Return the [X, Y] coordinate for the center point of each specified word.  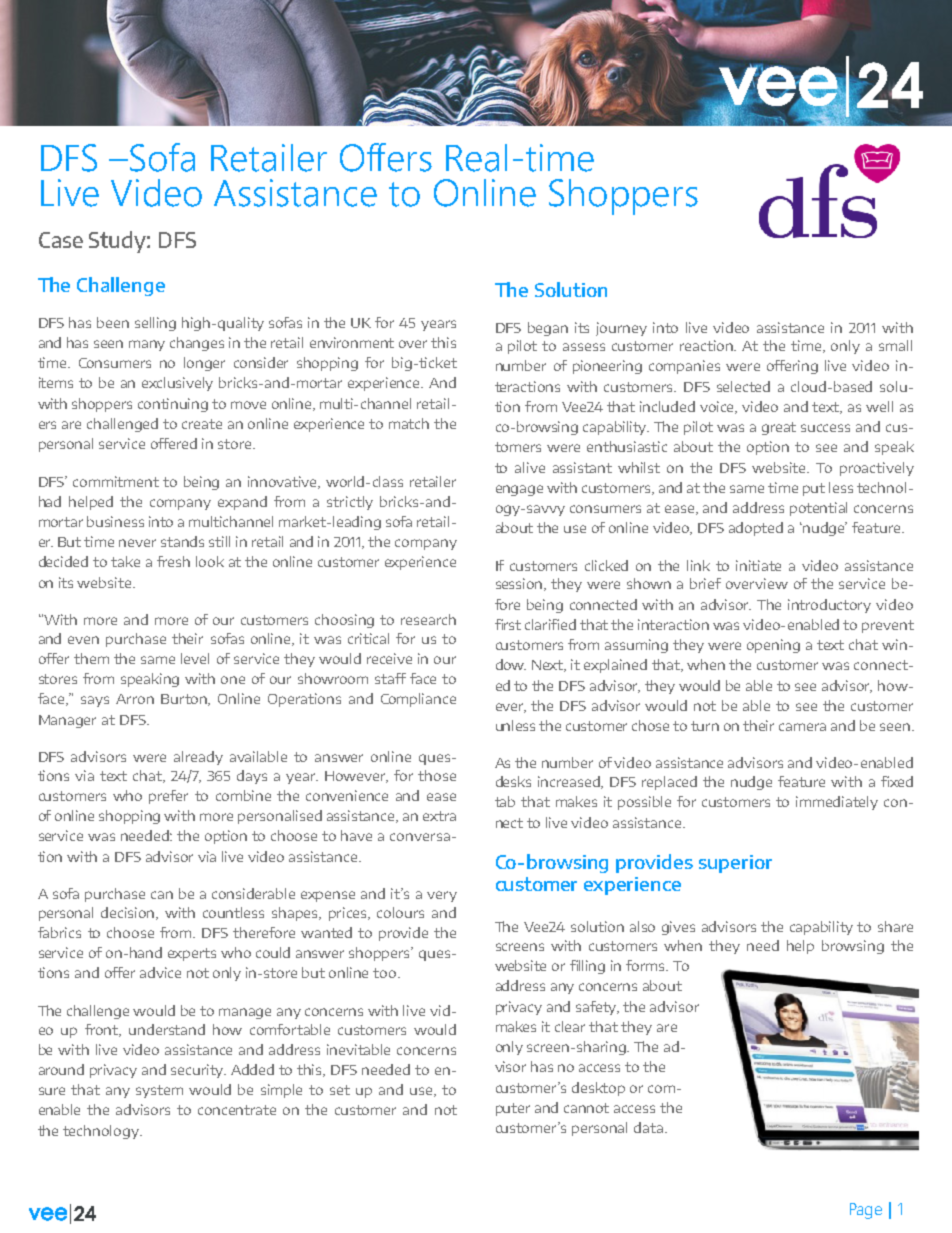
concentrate [237, 1110]
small [895, 345]
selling [155, 324]
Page [866, 1211]
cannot [586, 1108]
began [548, 329]
